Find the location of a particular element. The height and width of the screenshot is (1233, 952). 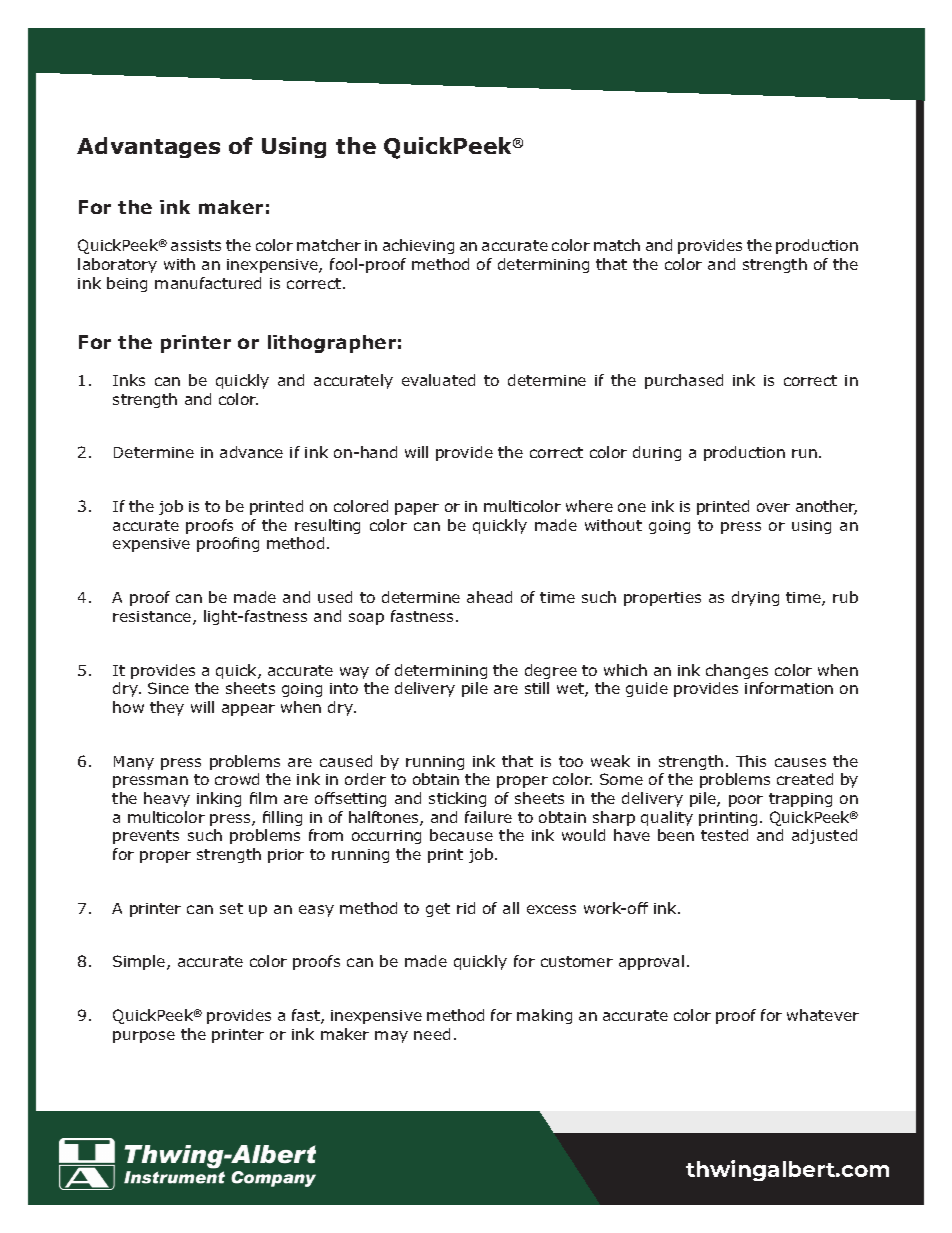

achieving is located at coordinates (418, 246).
